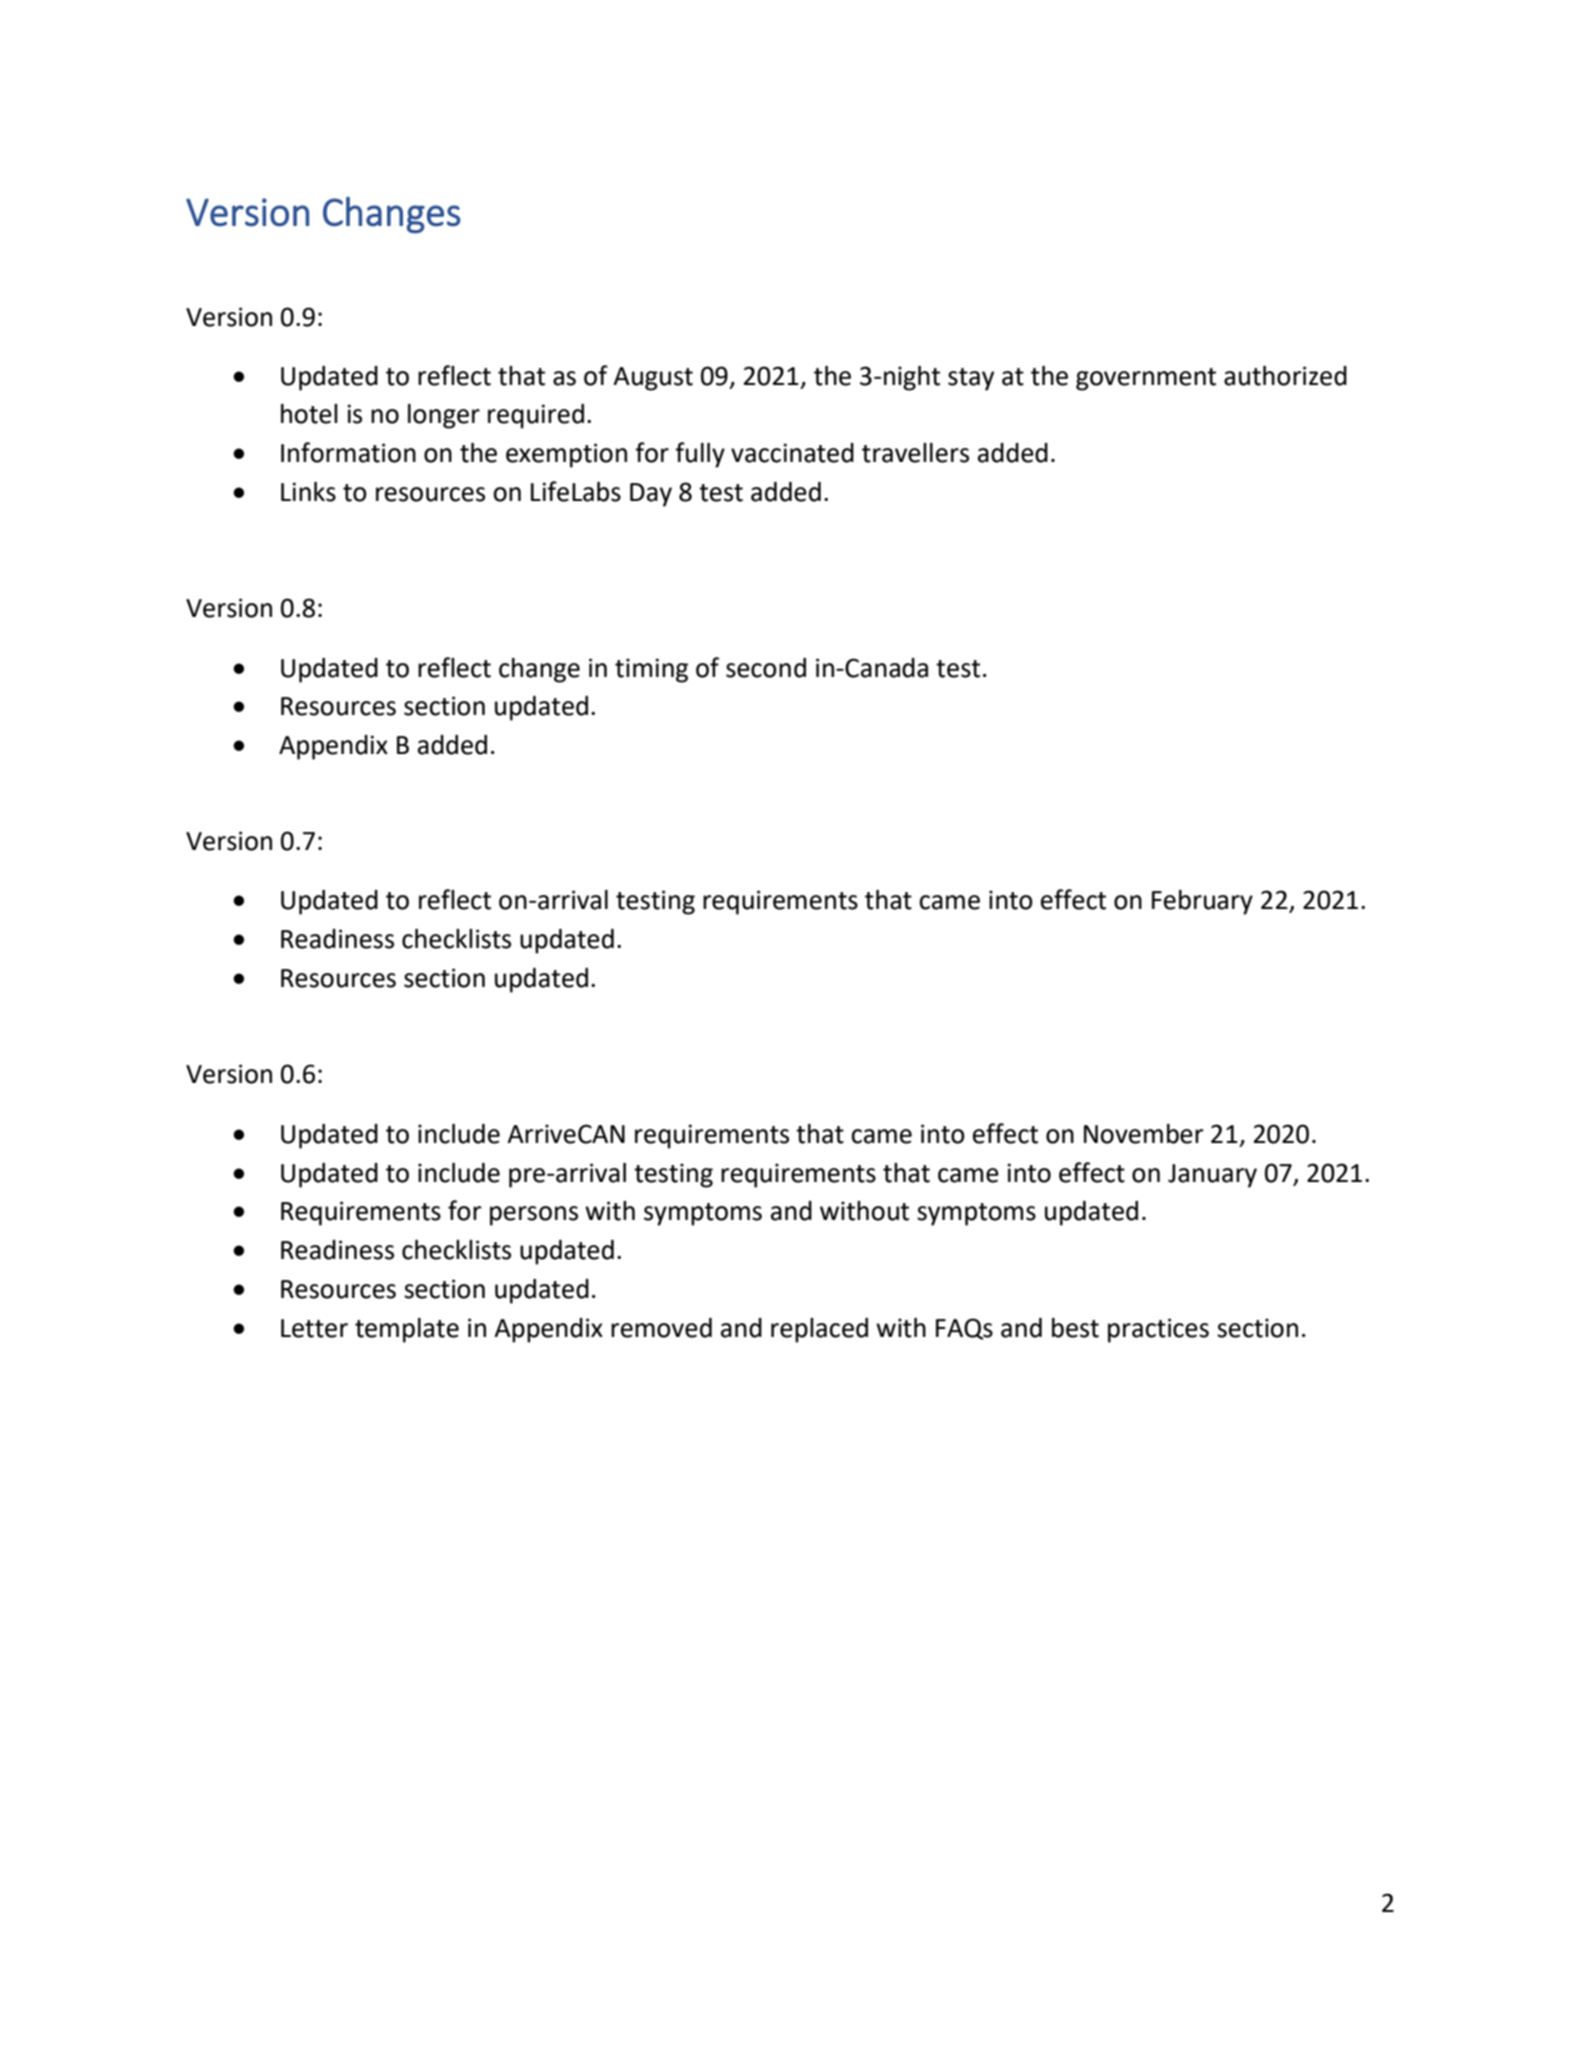 The width and height of the screenshot is (1581, 2046). I want to click on government, so click(1146, 379).
